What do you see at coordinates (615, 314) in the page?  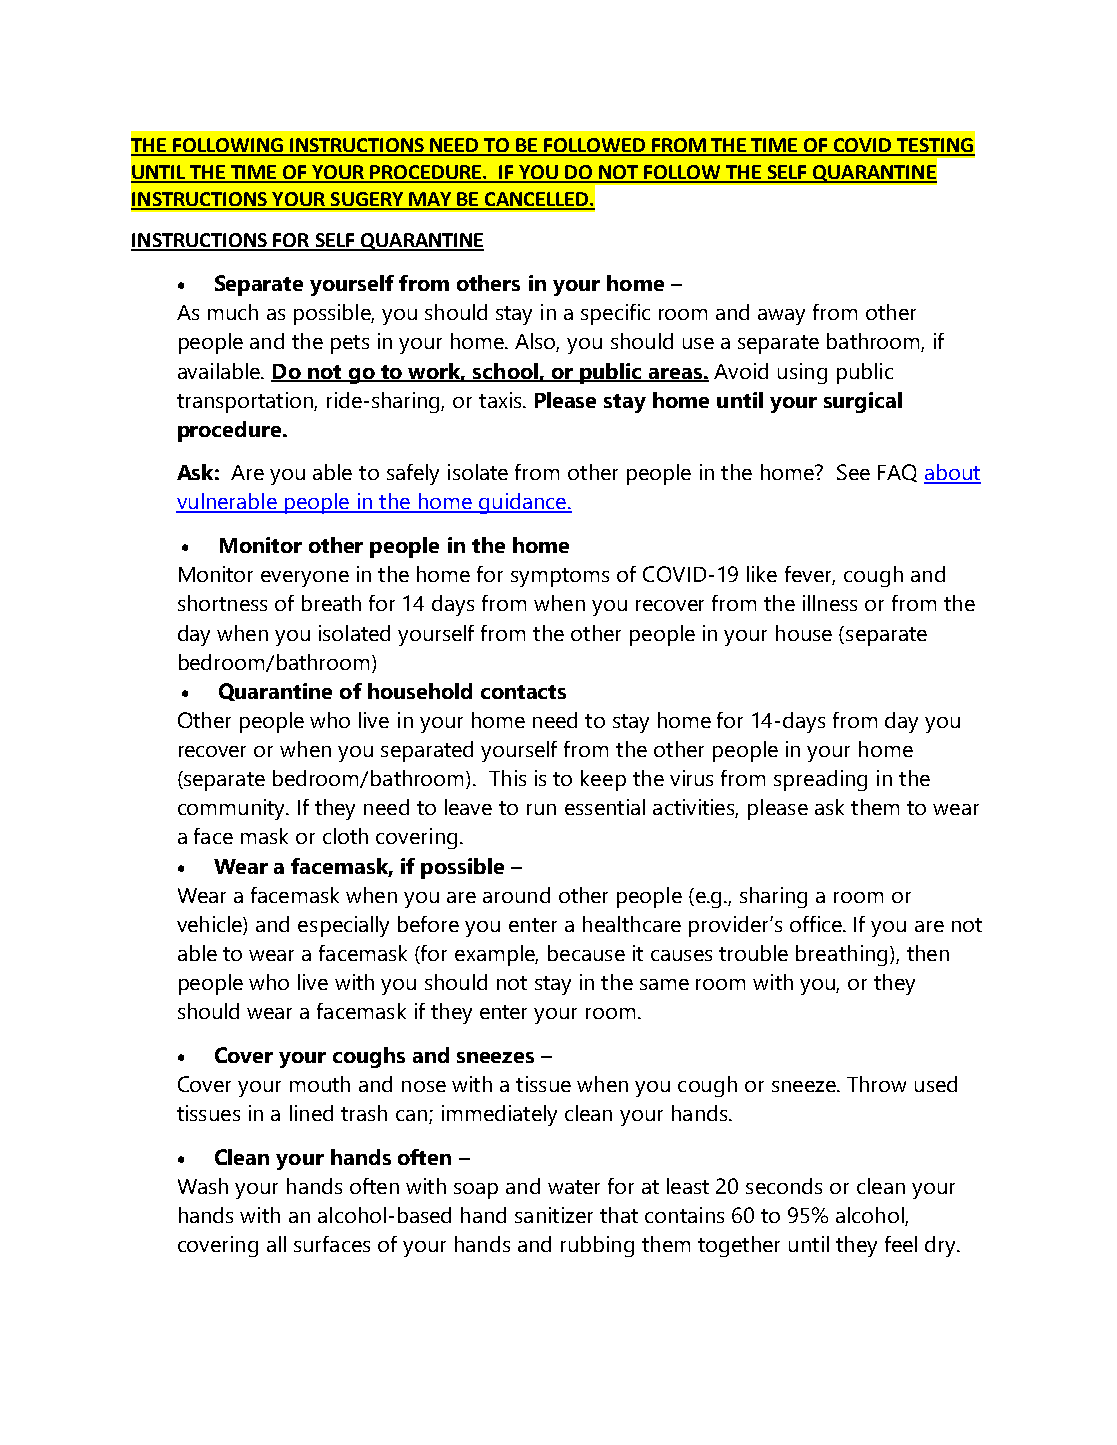 I see `specific` at bounding box center [615, 314].
